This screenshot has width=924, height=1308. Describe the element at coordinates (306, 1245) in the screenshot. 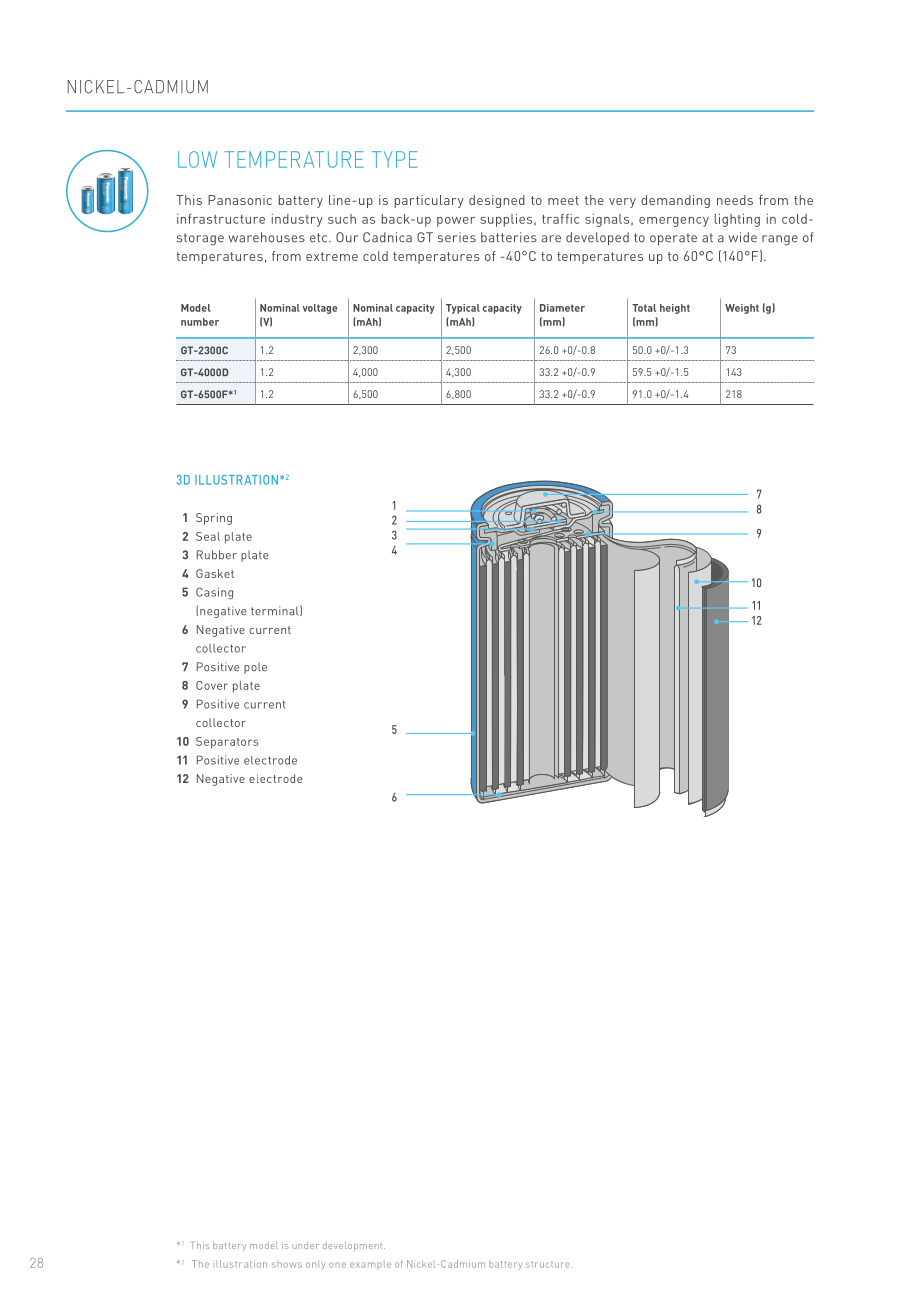

I see `under` at that location.
